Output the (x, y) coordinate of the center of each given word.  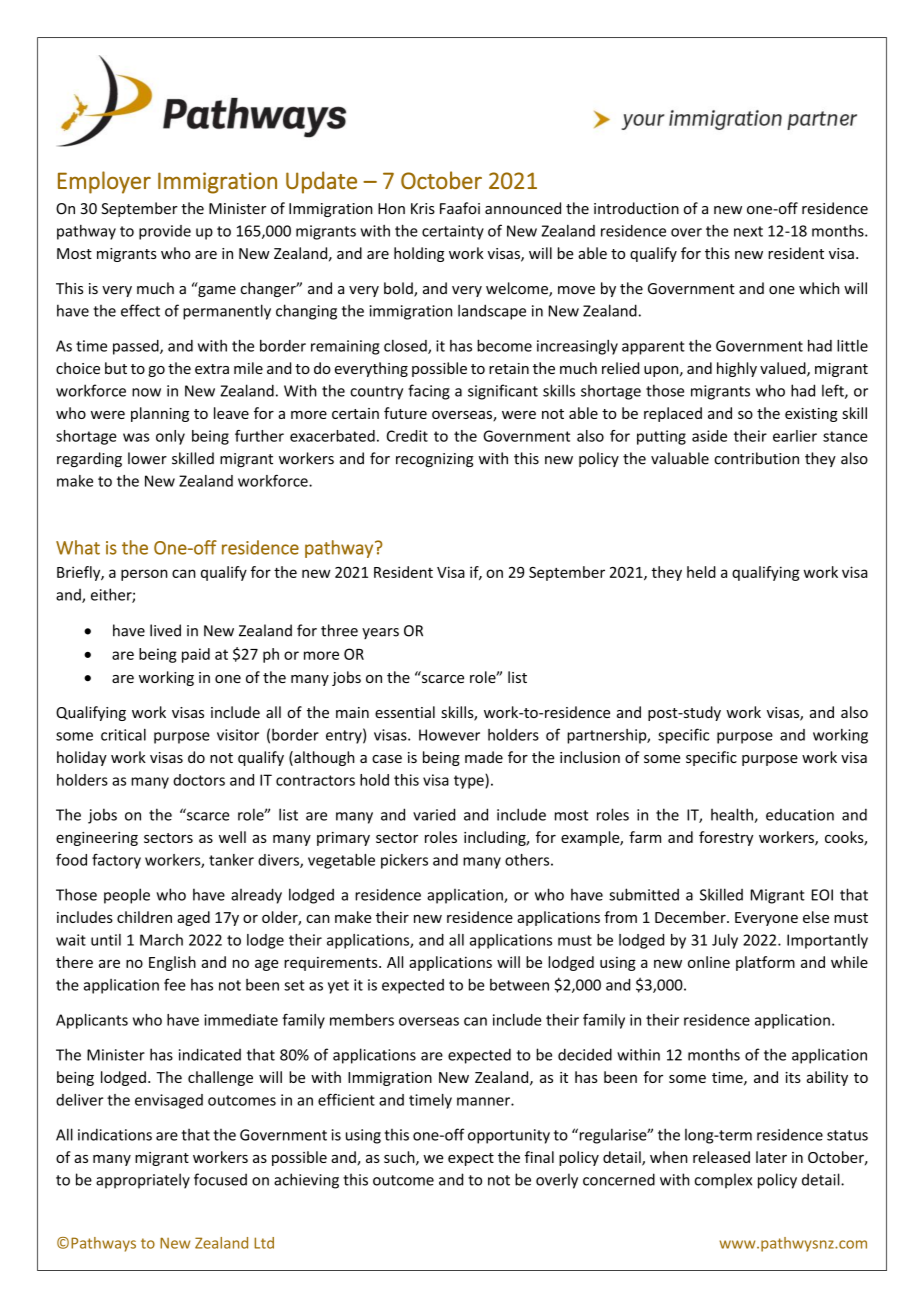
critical (123, 734)
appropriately (143, 1181)
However (449, 735)
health (733, 815)
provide (165, 232)
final (539, 1157)
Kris (423, 209)
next (748, 231)
